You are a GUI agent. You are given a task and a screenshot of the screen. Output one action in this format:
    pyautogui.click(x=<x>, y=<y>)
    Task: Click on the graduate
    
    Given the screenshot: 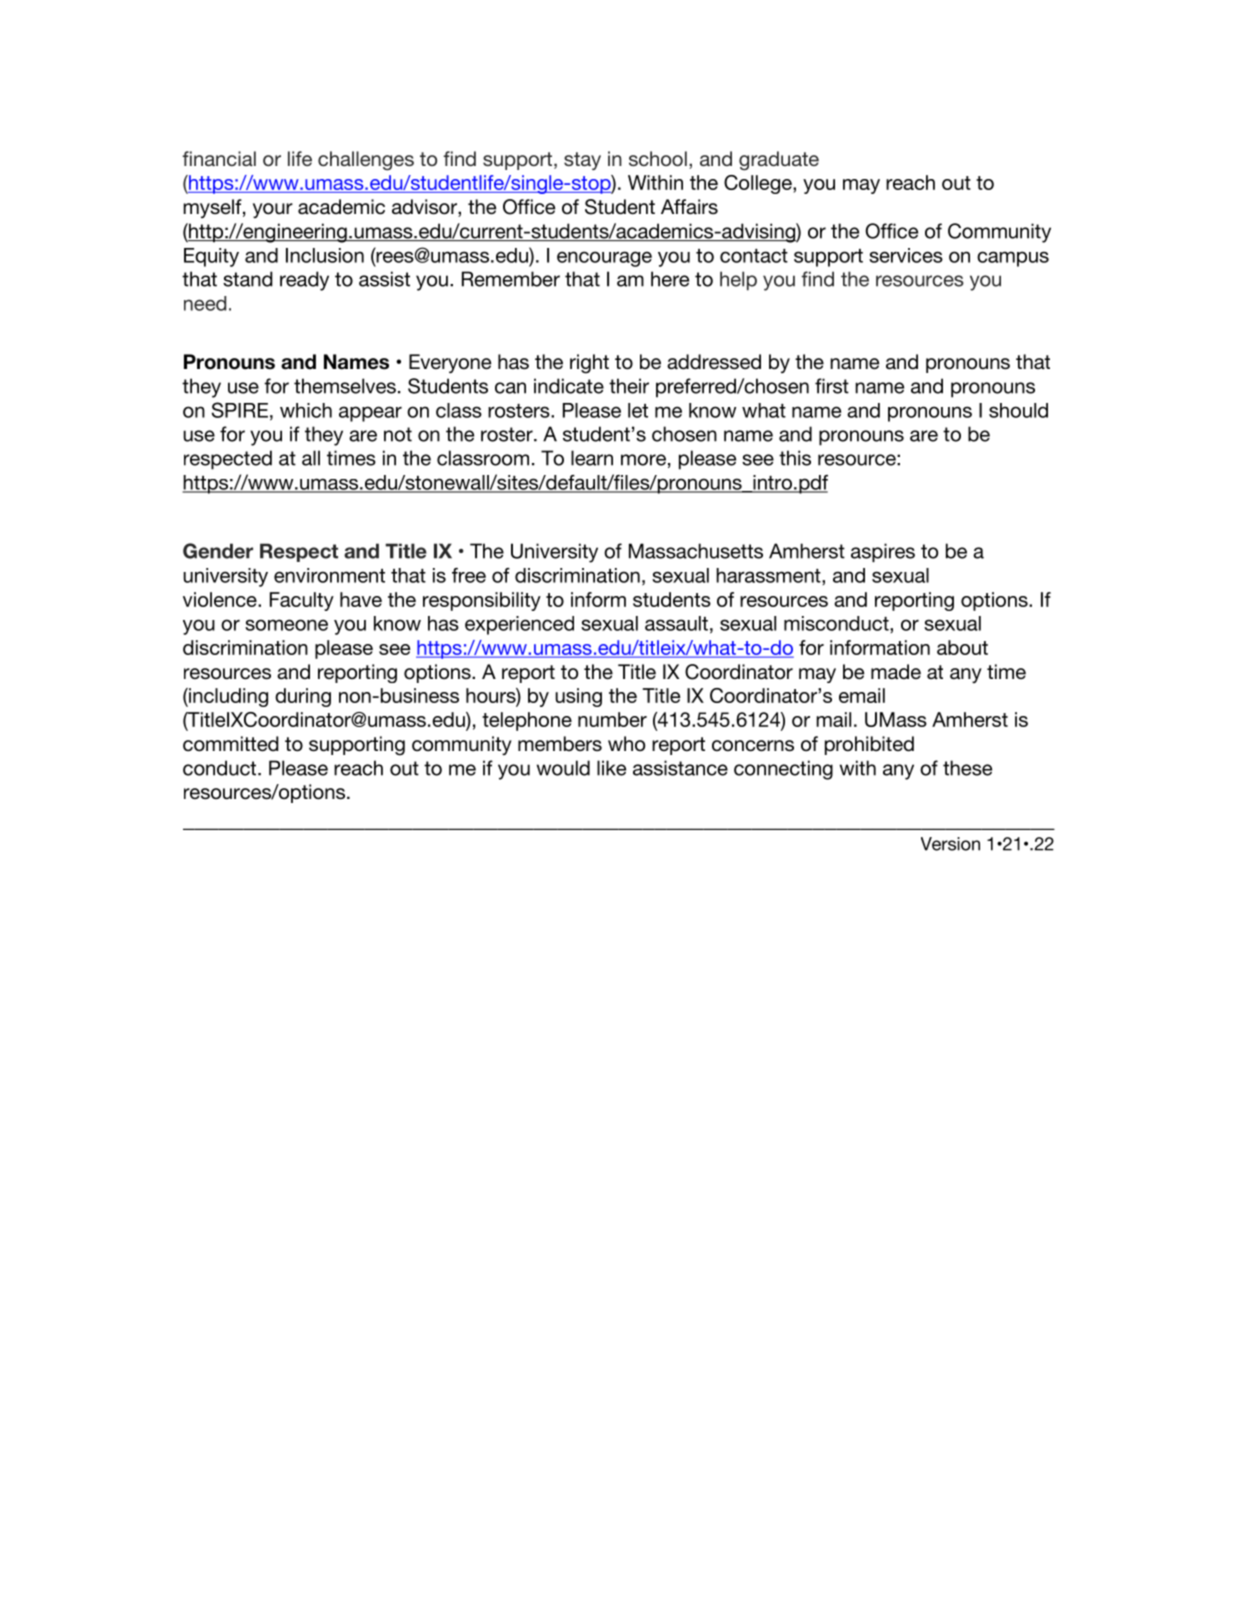 What is the action you would take?
    pyautogui.click(x=779, y=161)
